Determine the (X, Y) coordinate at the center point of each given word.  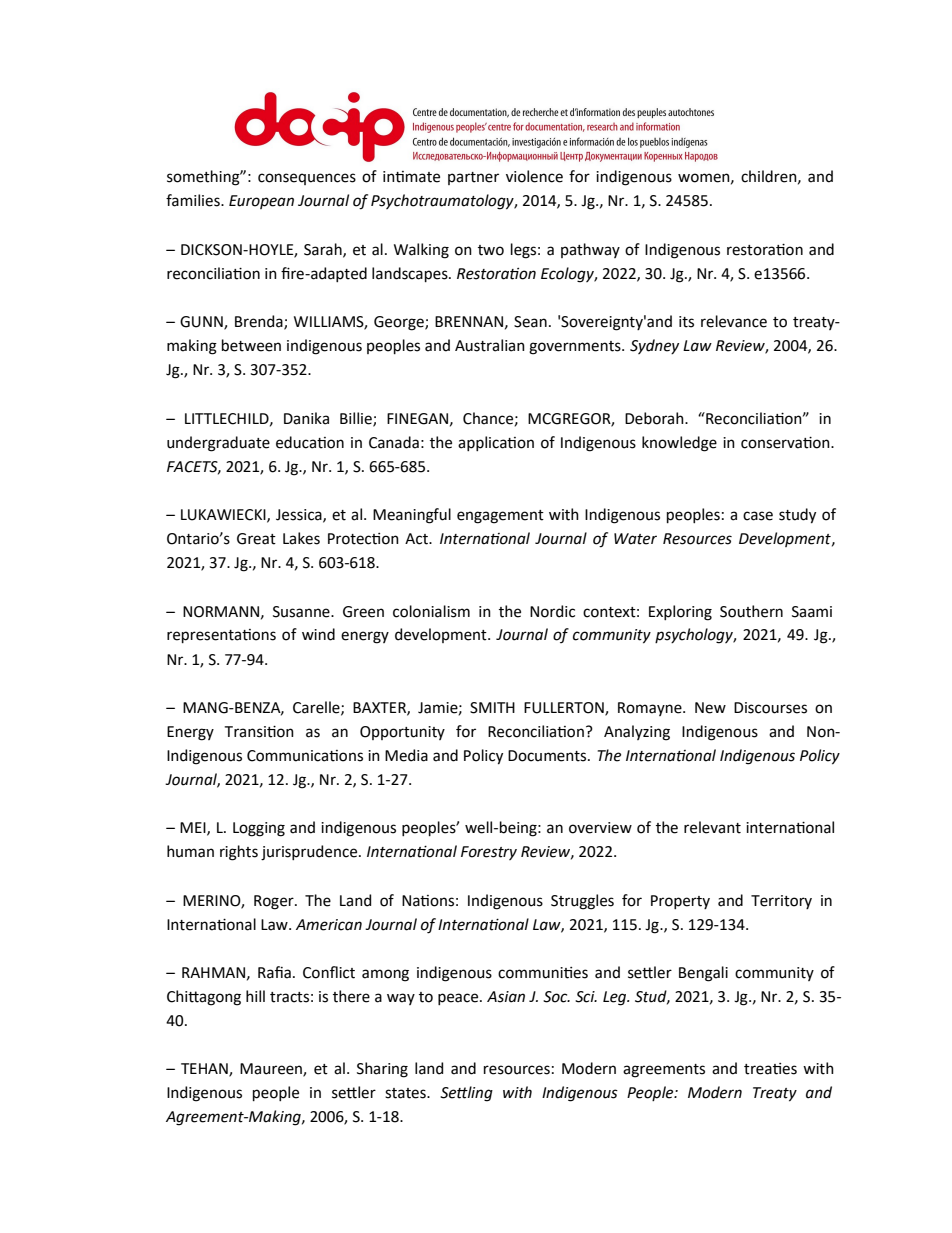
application (496, 443)
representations (221, 636)
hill (255, 996)
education (310, 442)
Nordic (552, 611)
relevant (712, 827)
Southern (751, 611)
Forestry (489, 853)
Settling (466, 1094)
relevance (734, 321)
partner (473, 178)
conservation (786, 442)
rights (239, 853)
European (261, 202)
